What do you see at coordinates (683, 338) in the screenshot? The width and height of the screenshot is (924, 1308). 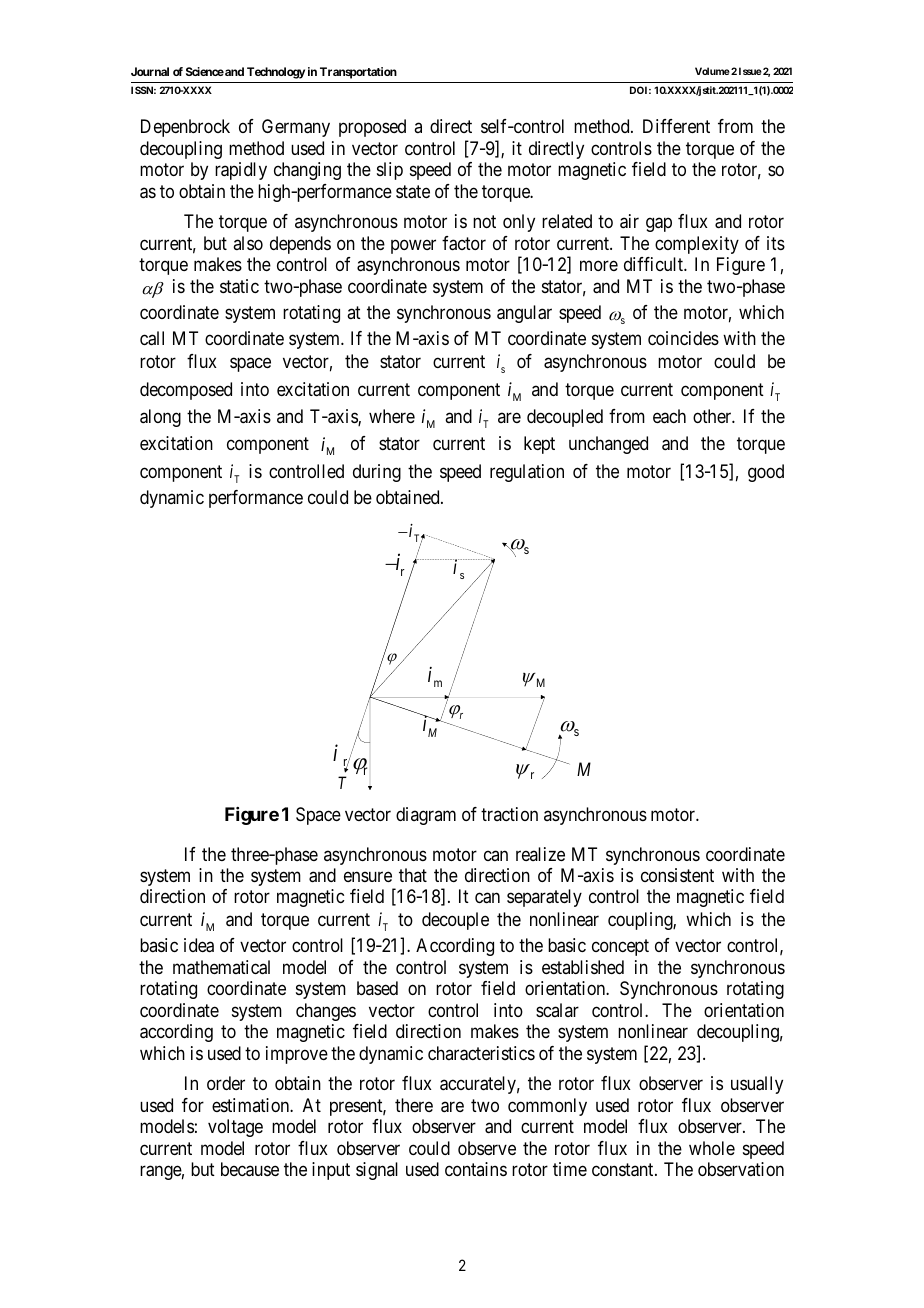 I see `coincides` at bounding box center [683, 338].
